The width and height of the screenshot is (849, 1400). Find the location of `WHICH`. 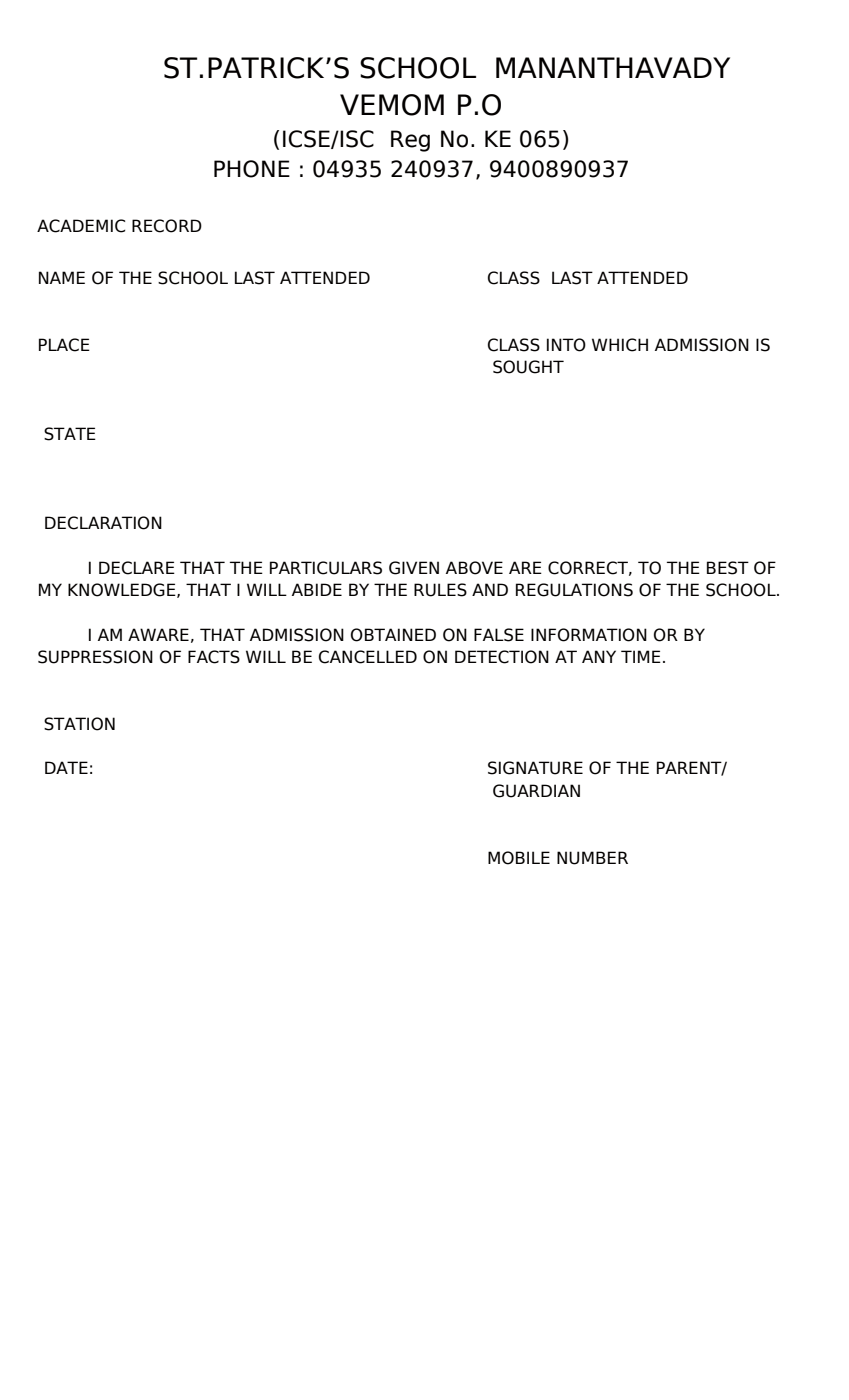

WHICH is located at coordinates (620, 345).
